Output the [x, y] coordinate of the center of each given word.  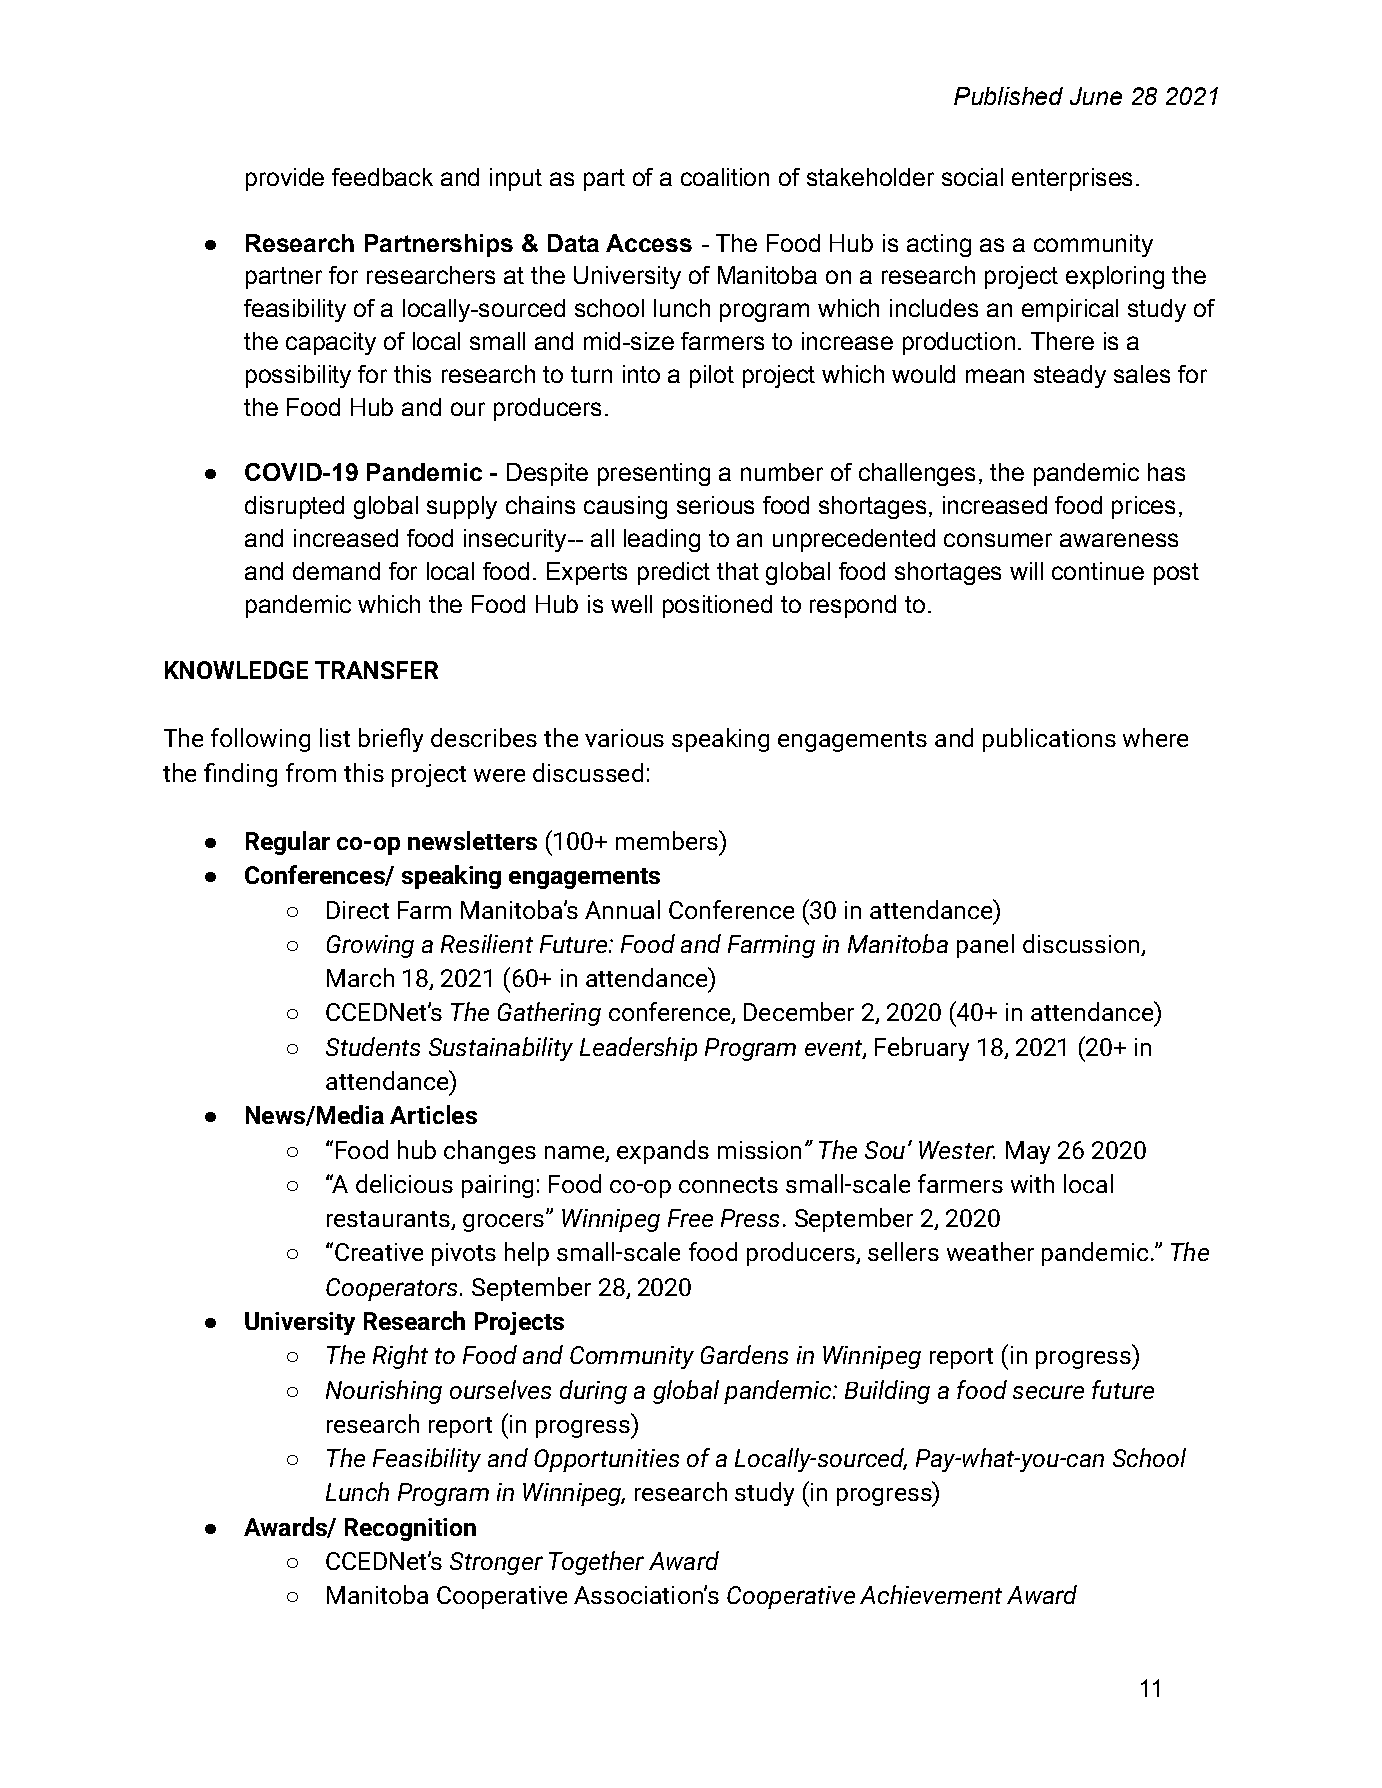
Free [690, 1218]
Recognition [410, 1529]
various [624, 738]
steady [1070, 376]
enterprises [1072, 179]
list [335, 737]
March [360, 977]
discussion [1081, 943]
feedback [382, 177]
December [799, 1011]
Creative [379, 1252]
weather [990, 1251]
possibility [298, 376]
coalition [725, 177]
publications [1049, 740]
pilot [712, 376]
